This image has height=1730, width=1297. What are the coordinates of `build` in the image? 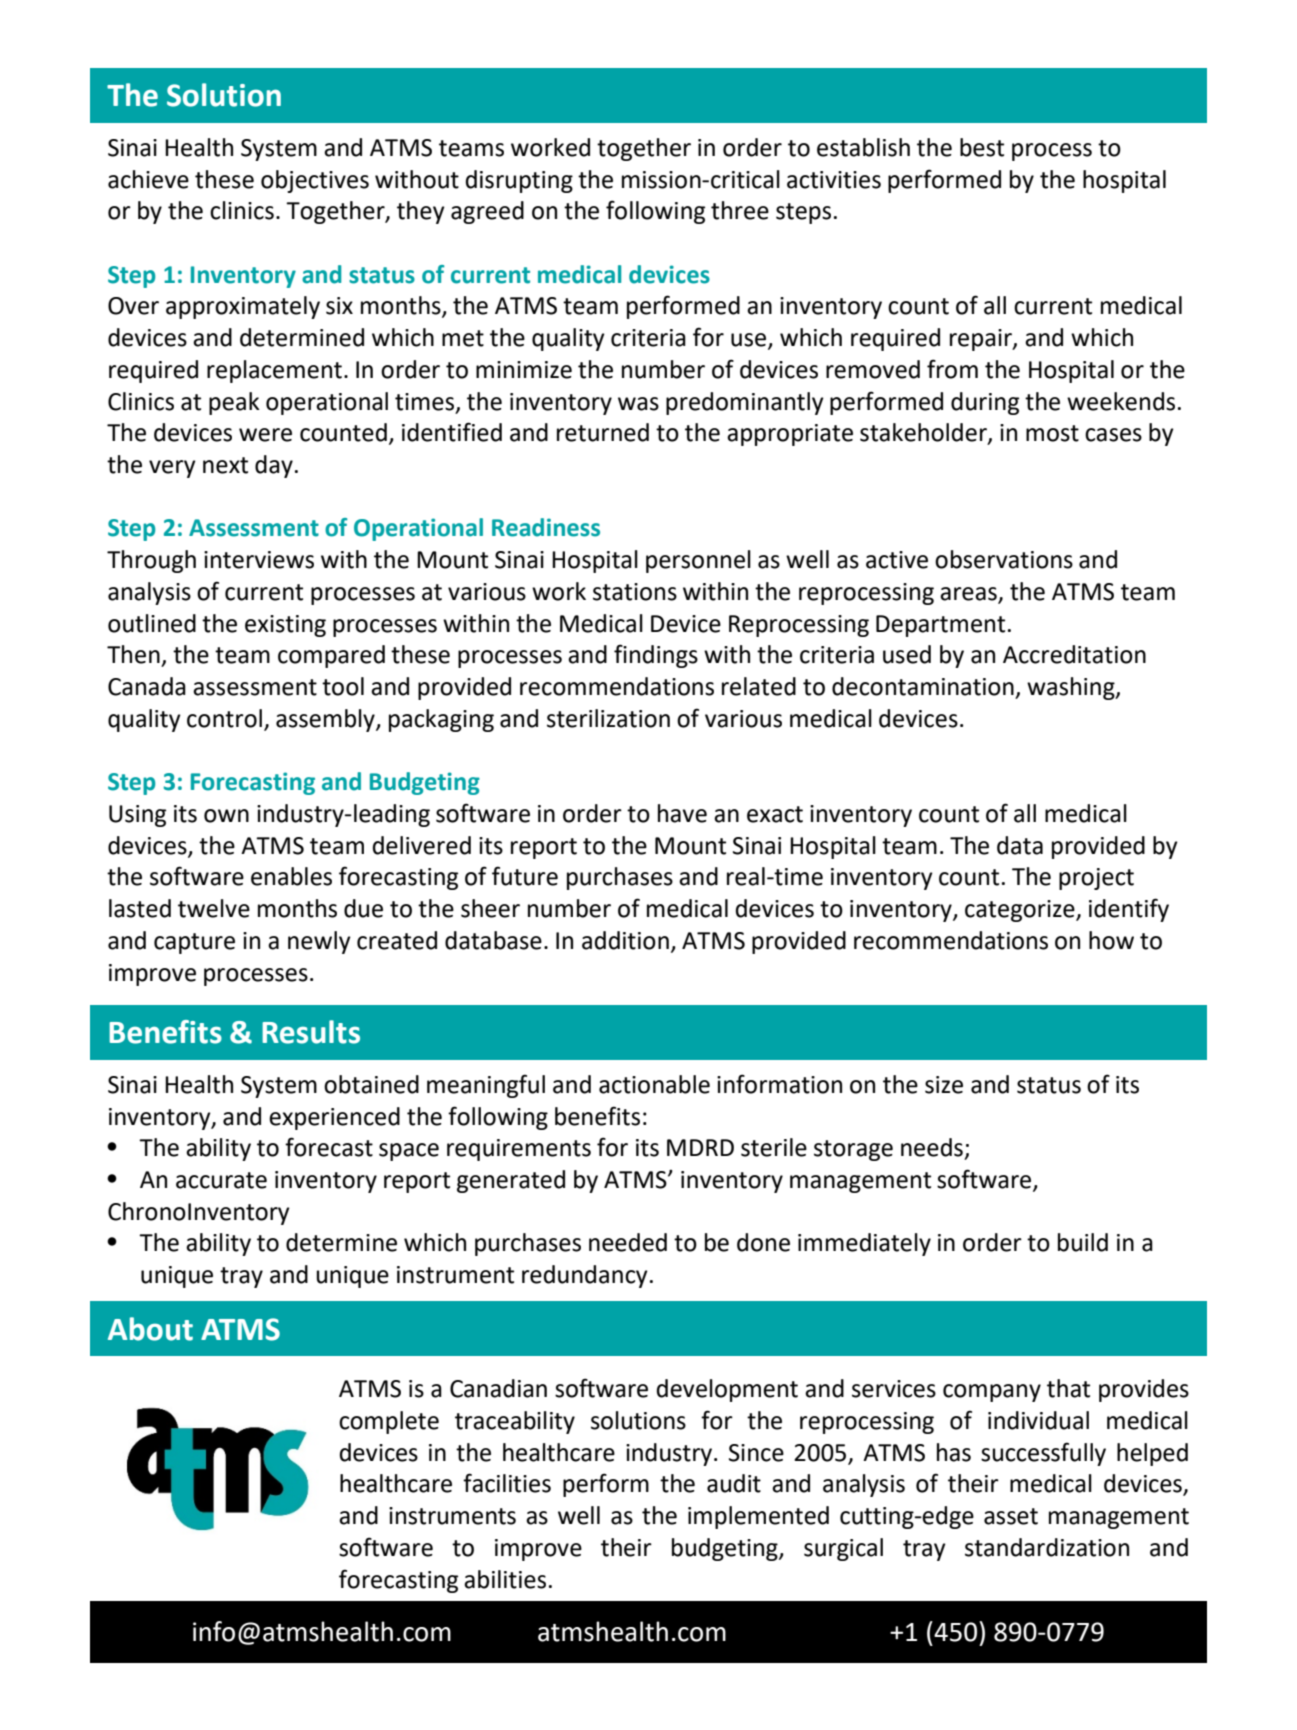 It's located at (1083, 1242).
